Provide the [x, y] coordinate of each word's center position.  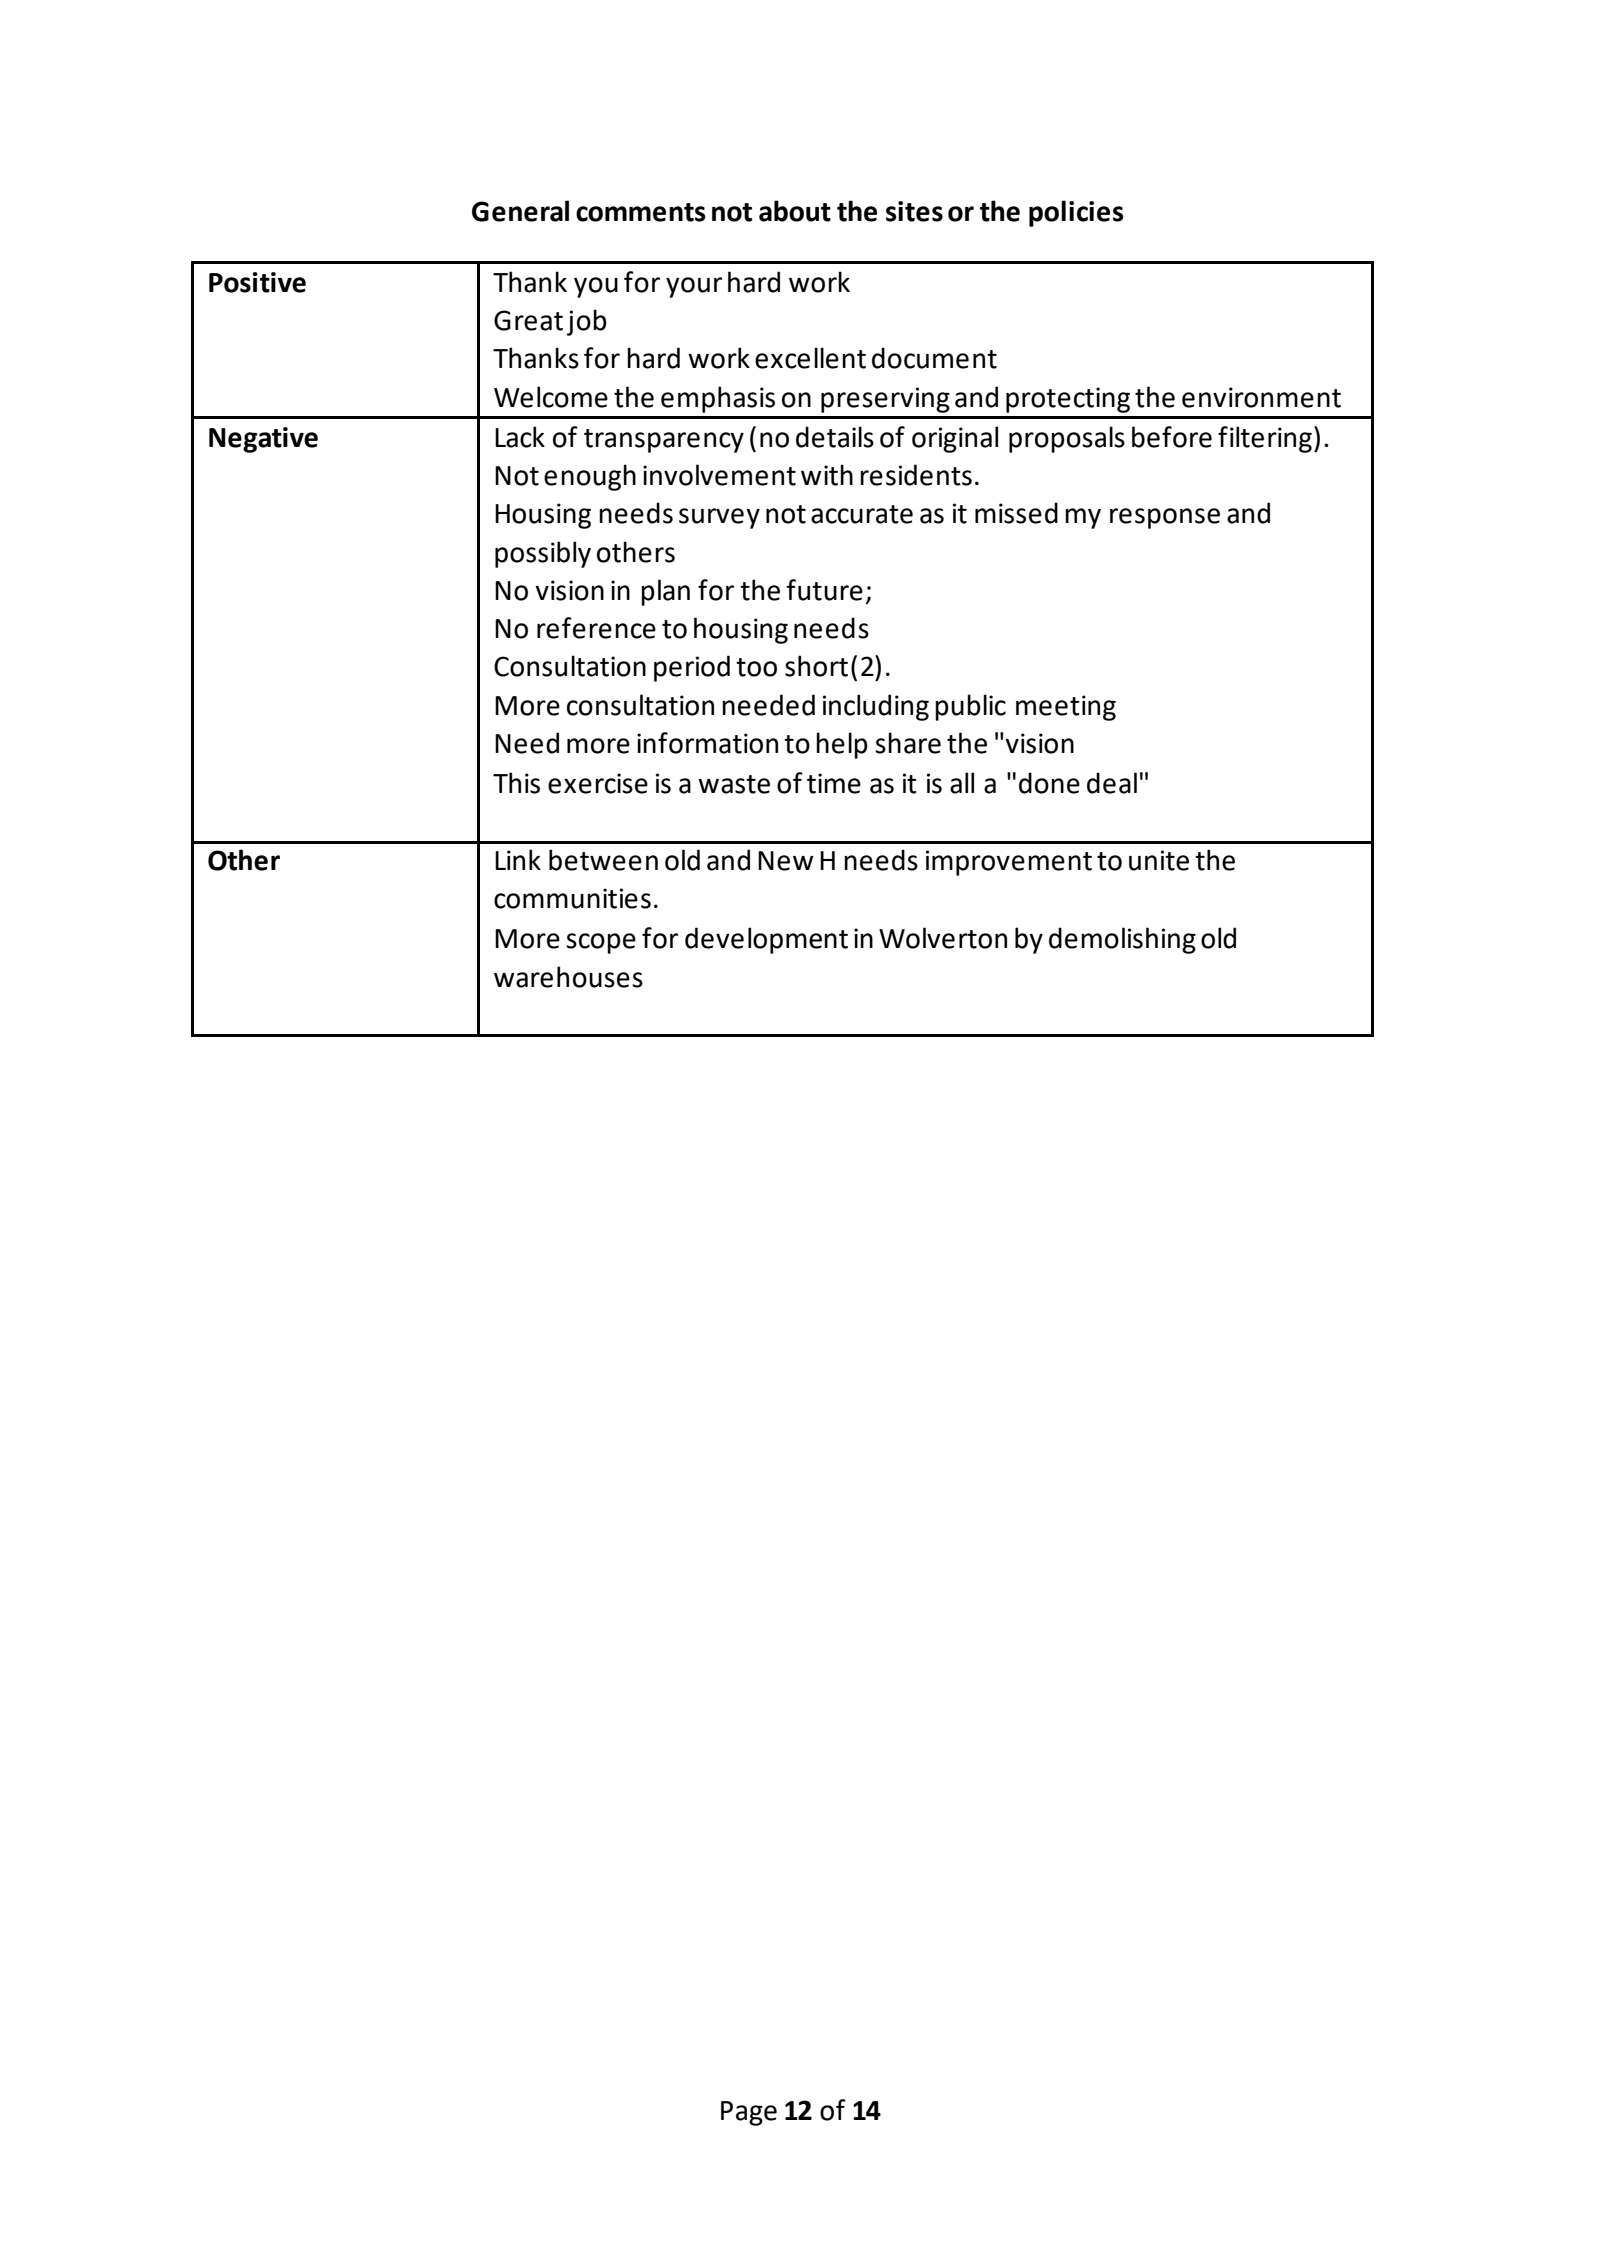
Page [749, 2113]
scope [601, 943]
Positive [257, 282]
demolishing [1122, 940]
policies [1076, 213]
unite [1159, 860]
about [795, 211]
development [766, 940]
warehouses [568, 977]
